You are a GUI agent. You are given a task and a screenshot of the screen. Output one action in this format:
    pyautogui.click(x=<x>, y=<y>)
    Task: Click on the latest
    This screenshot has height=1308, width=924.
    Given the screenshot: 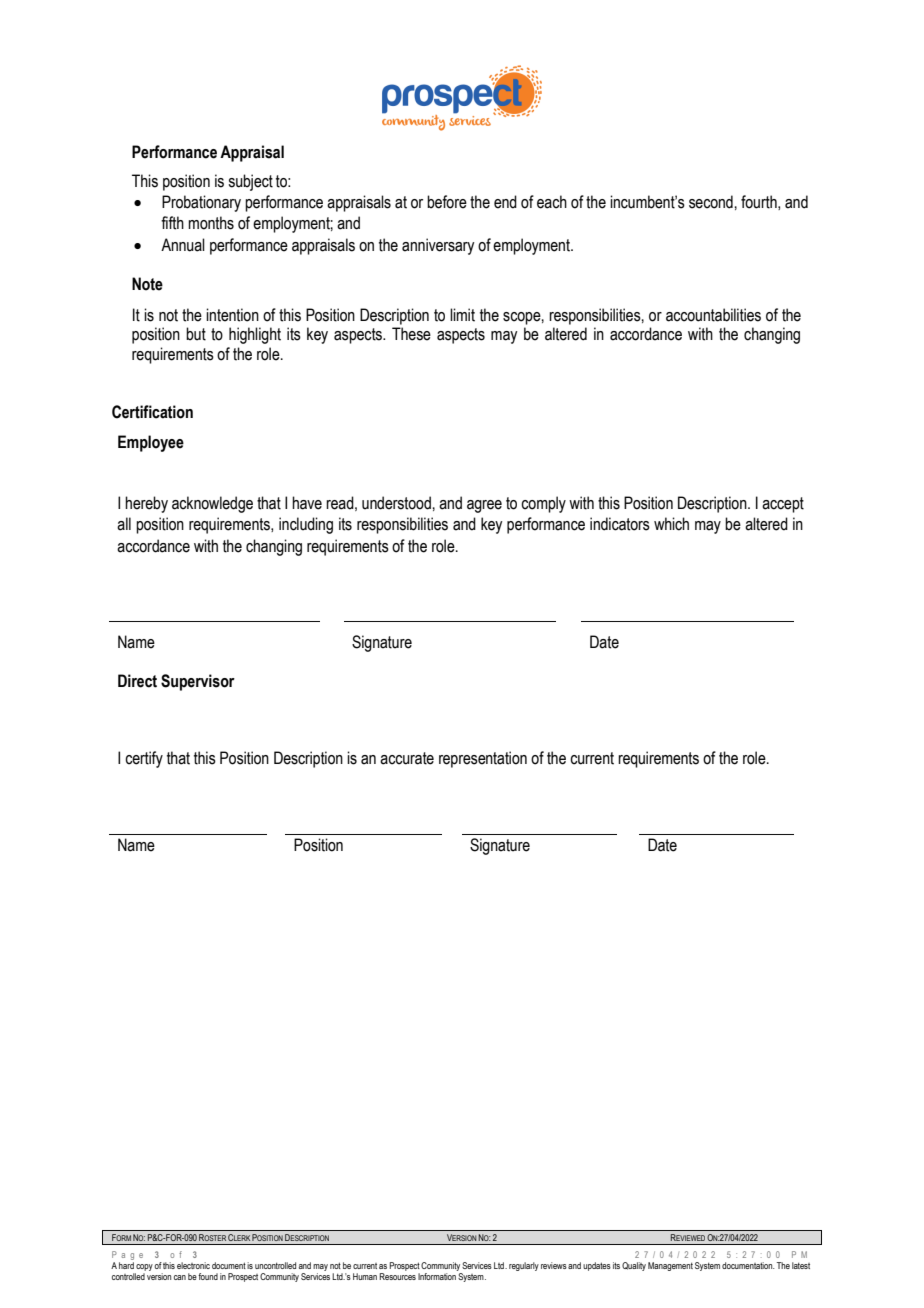 What is the action you would take?
    pyautogui.click(x=801, y=1265)
